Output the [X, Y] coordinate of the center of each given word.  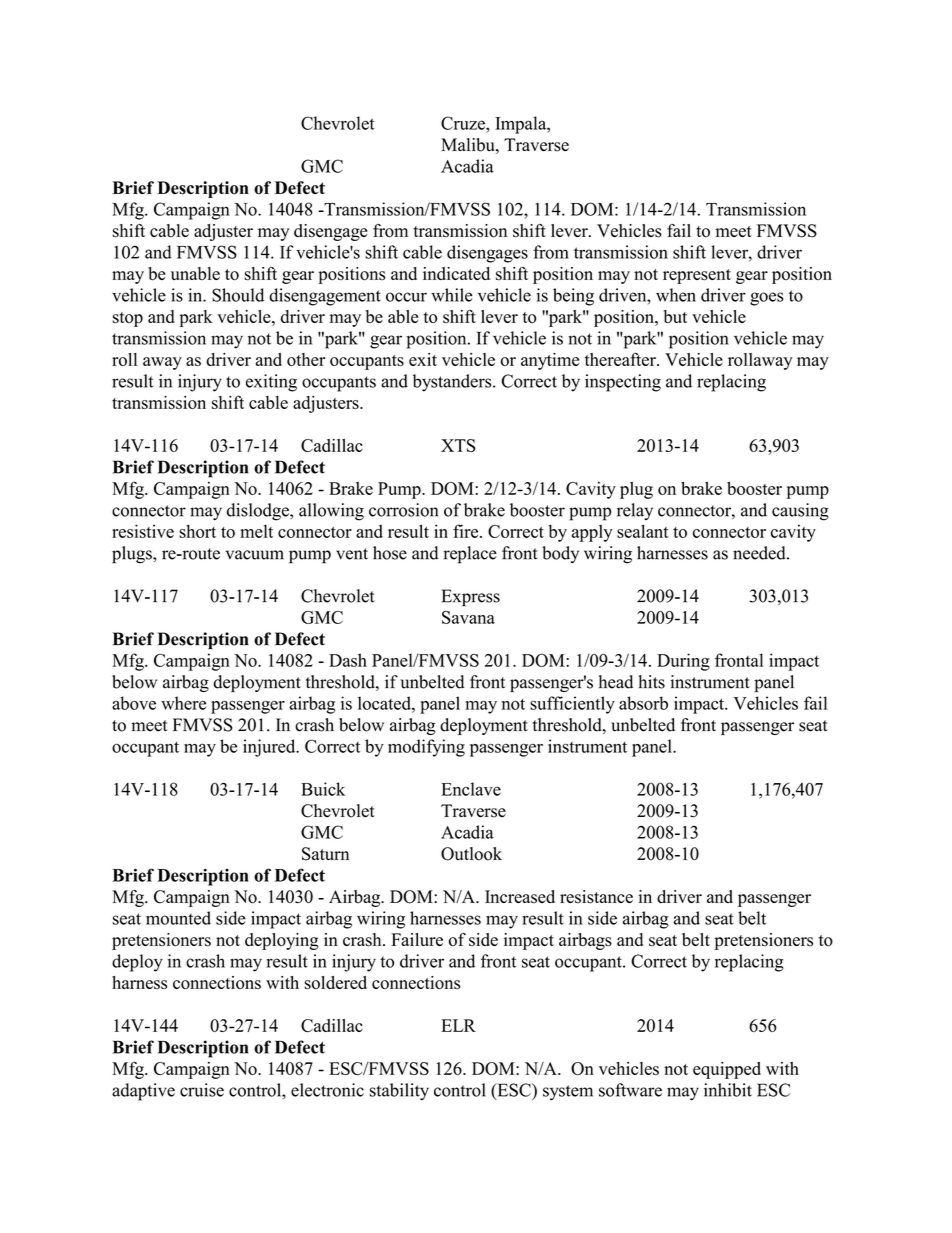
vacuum [255, 555]
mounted [178, 918]
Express [471, 598]
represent [697, 276]
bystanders [453, 383]
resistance [596, 897]
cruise [202, 1090]
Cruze [464, 123]
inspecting [623, 383]
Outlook [471, 854]
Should [238, 295]
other [306, 359]
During [683, 662]
